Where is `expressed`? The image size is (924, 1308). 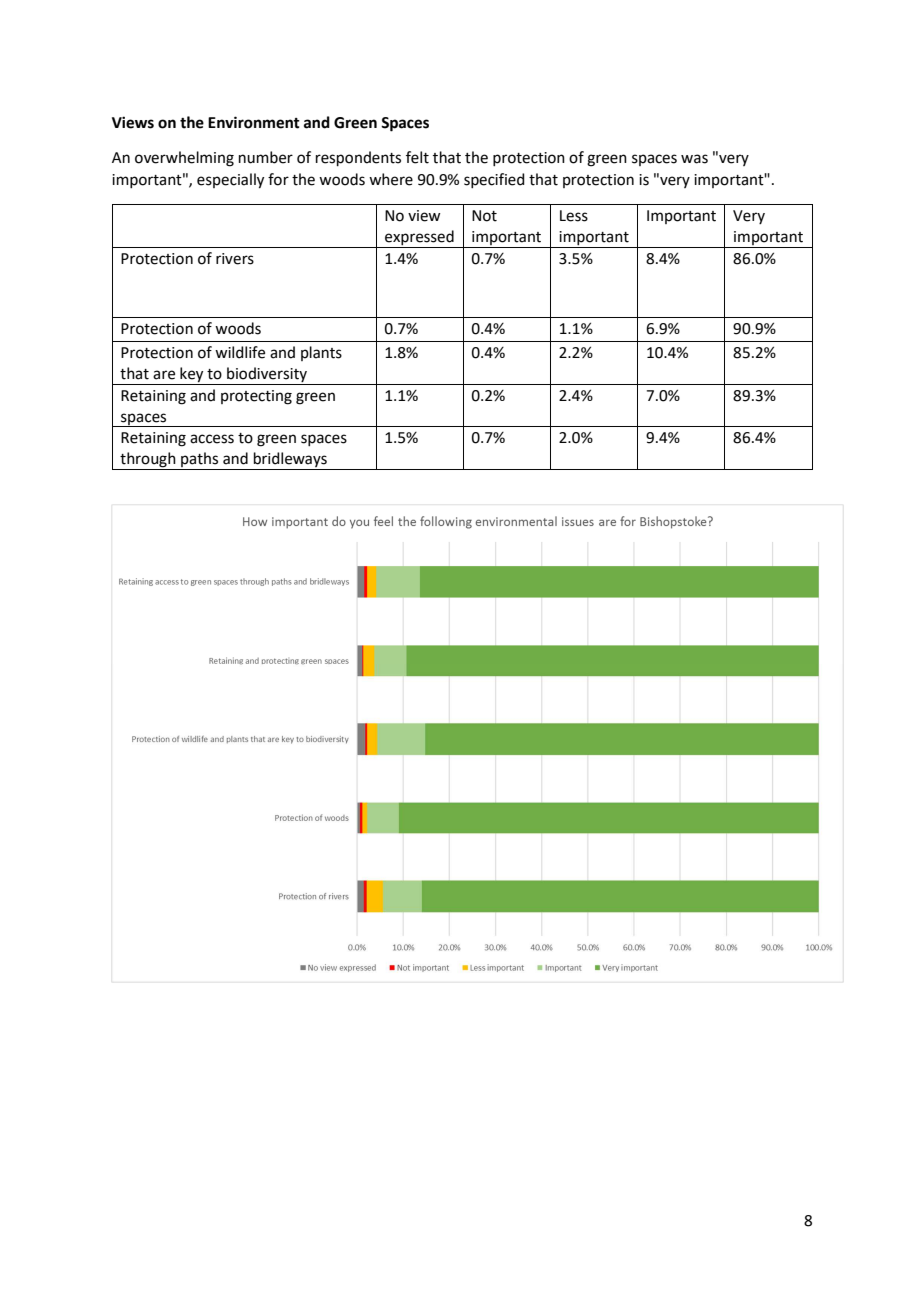
expressed is located at coordinates (419, 239).
